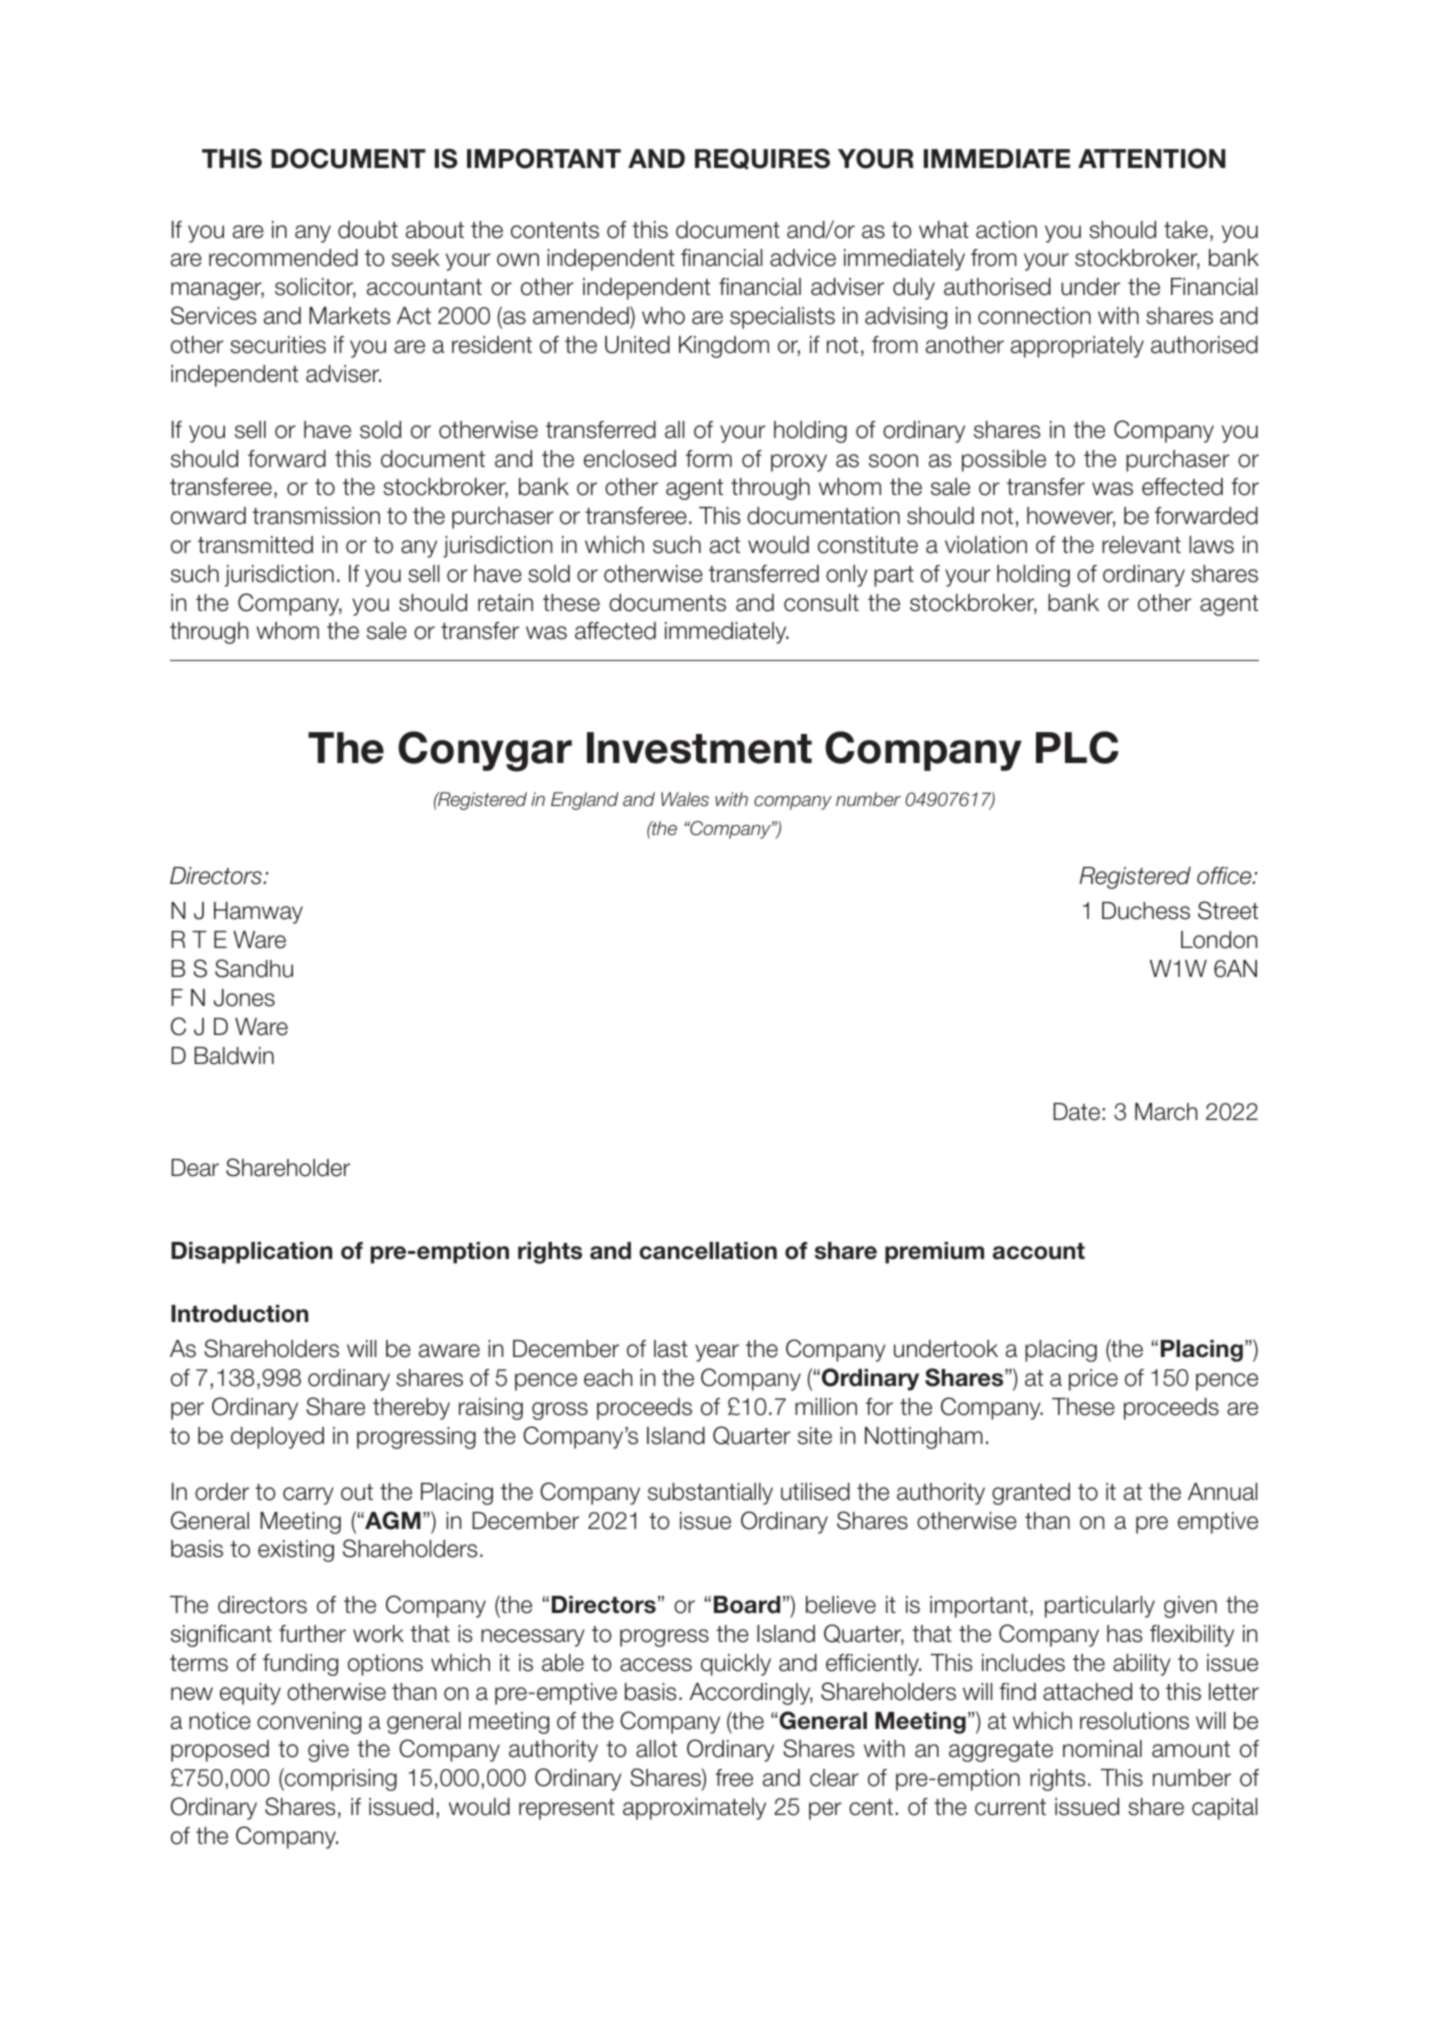 The height and width of the document is (2021, 1429). Describe the element at coordinates (1152, 158) in the document. I see `ATTENTION` at that location.
